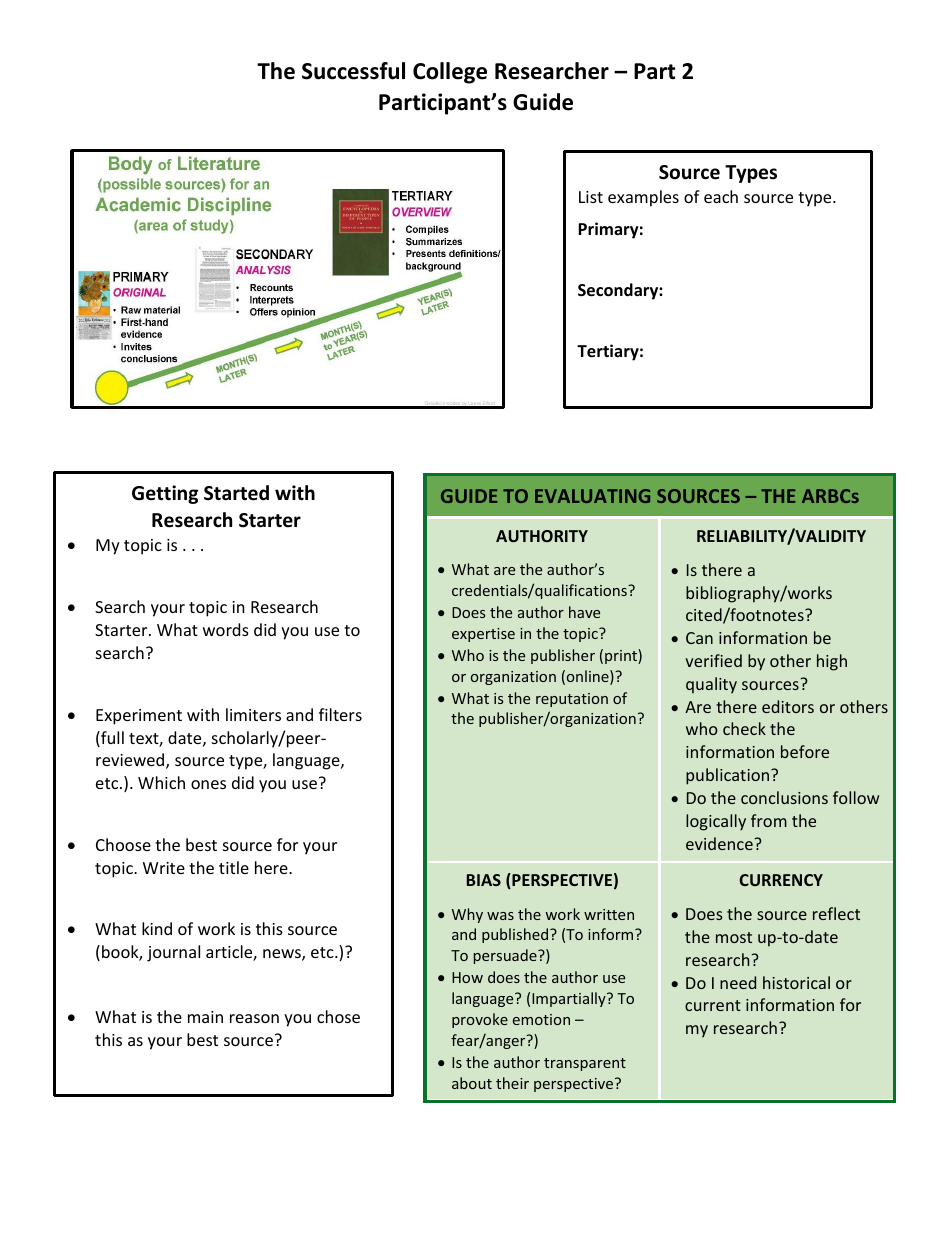 Image resolution: width=952 pixels, height=1233 pixels. Describe the element at coordinates (205, 1017) in the screenshot. I see `main` at that location.
